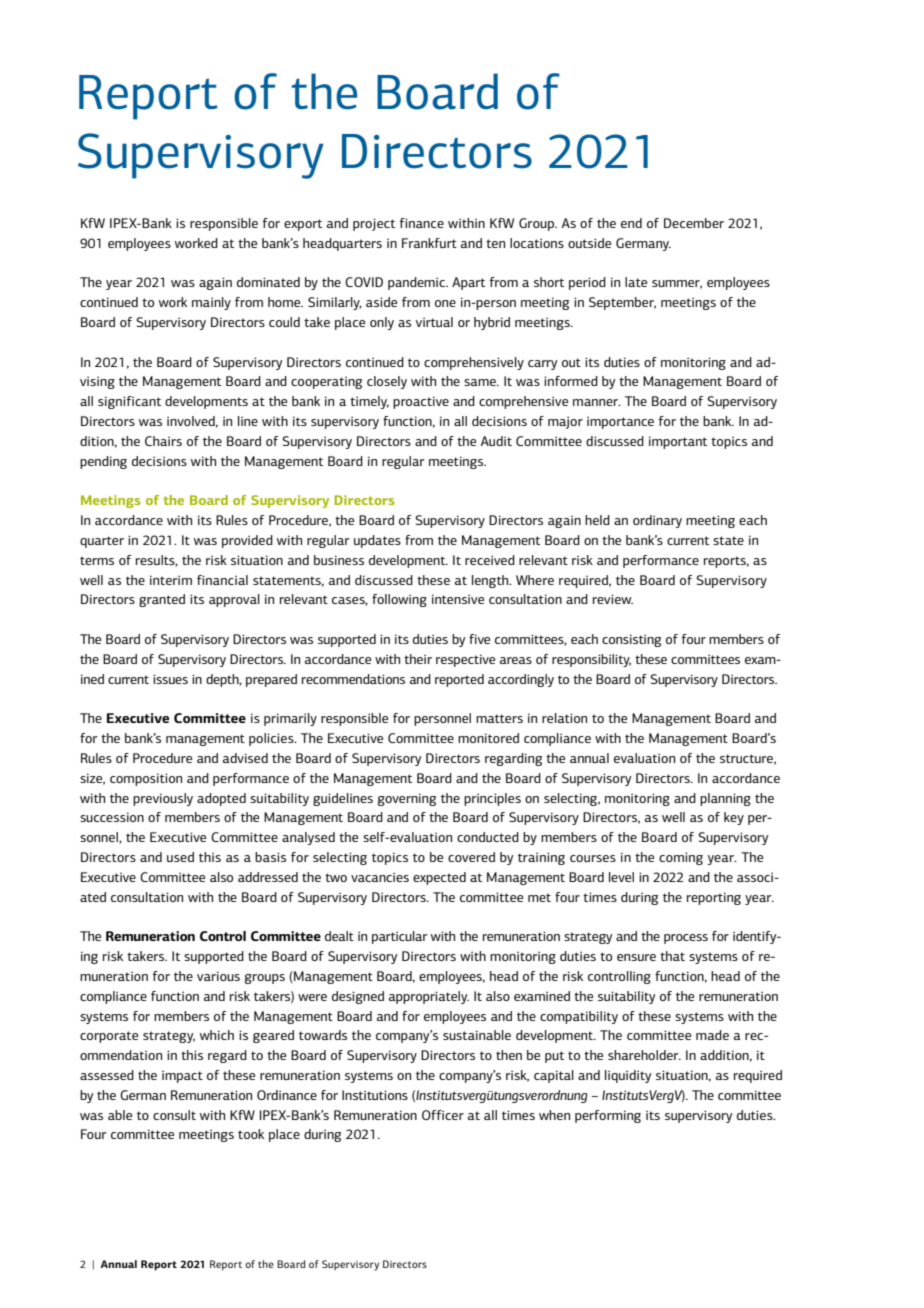  Describe the element at coordinates (407, 799) in the screenshot. I see `governing` at that location.
